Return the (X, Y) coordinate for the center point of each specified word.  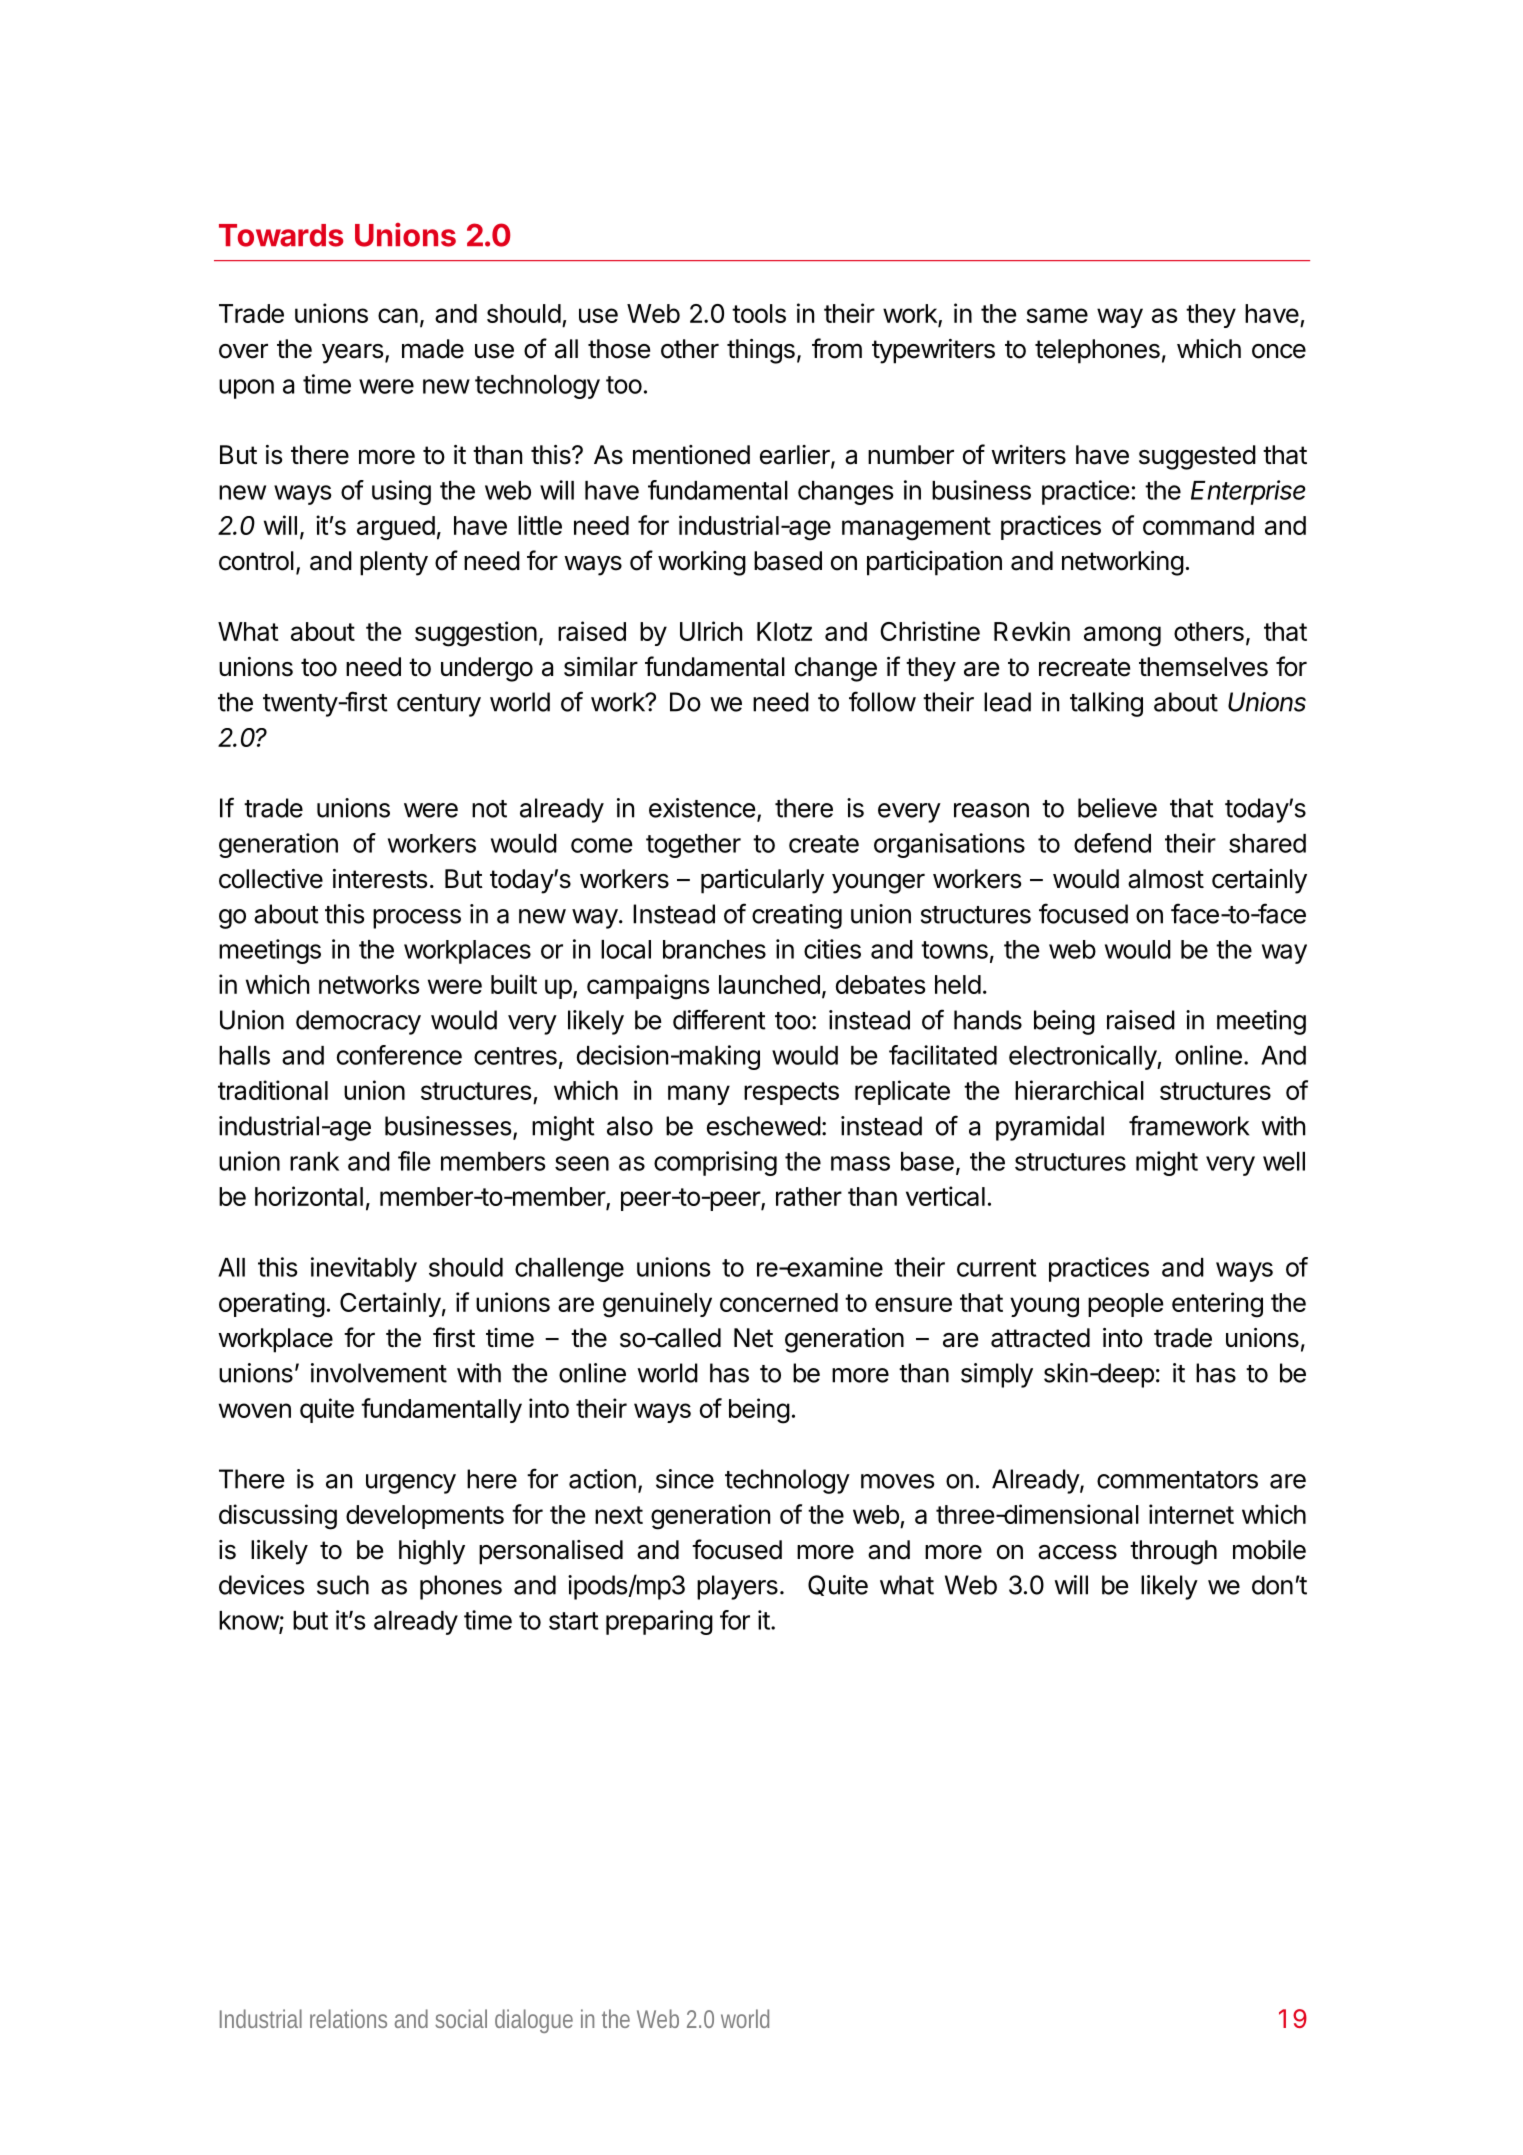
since (685, 1479)
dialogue (534, 2021)
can (398, 315)
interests (380, 879)
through (1173, 1552)
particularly (762, 881)
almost (1166, 879)
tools (759, 313)
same (1057, 315)
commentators (1177, 1480)
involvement (379, 1373)
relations (348, 2018)
